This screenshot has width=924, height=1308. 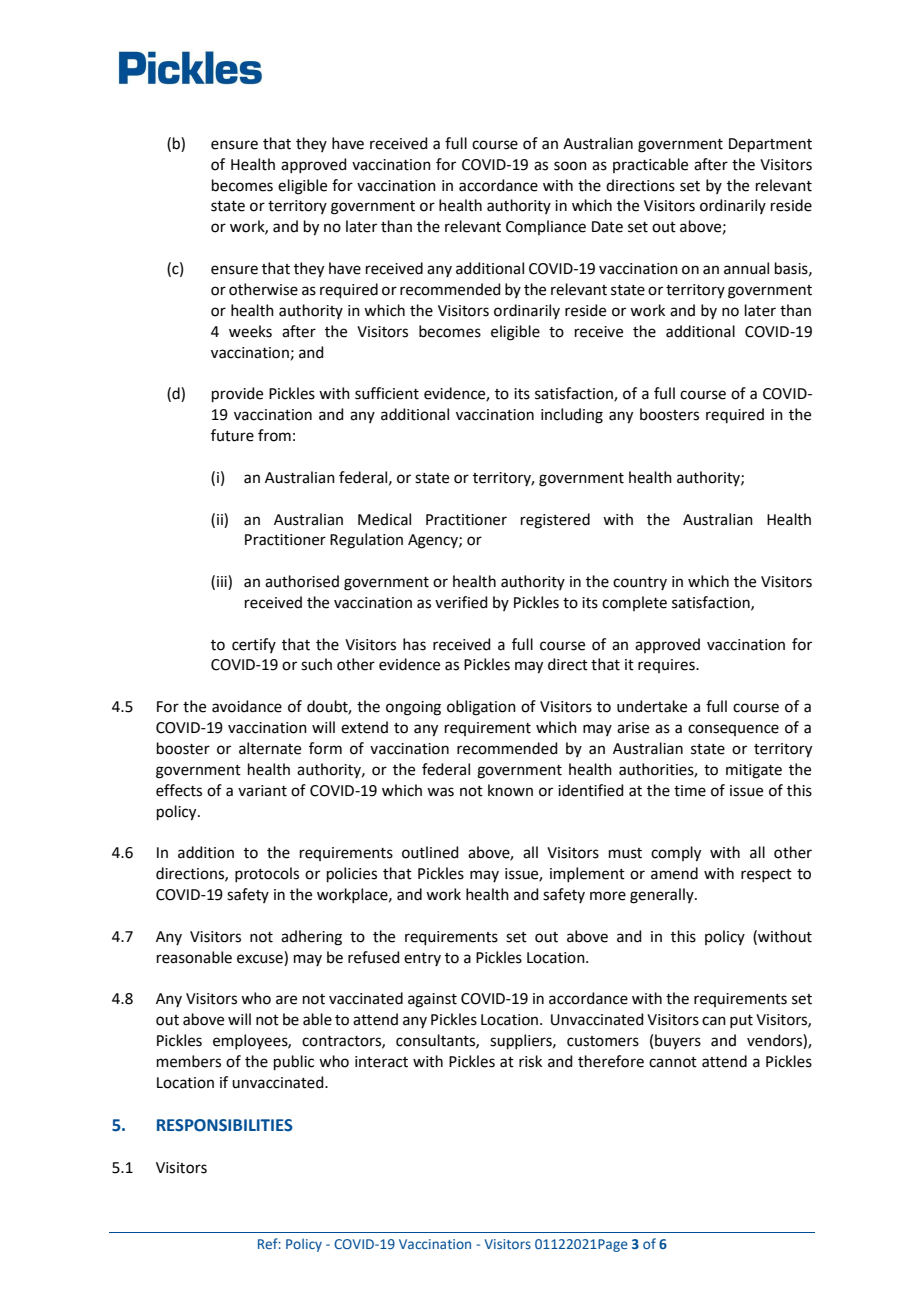 What do you see at coordinates (250, 331) in the screenshot?
I see `weeks` at bounding box center [250, 331].
